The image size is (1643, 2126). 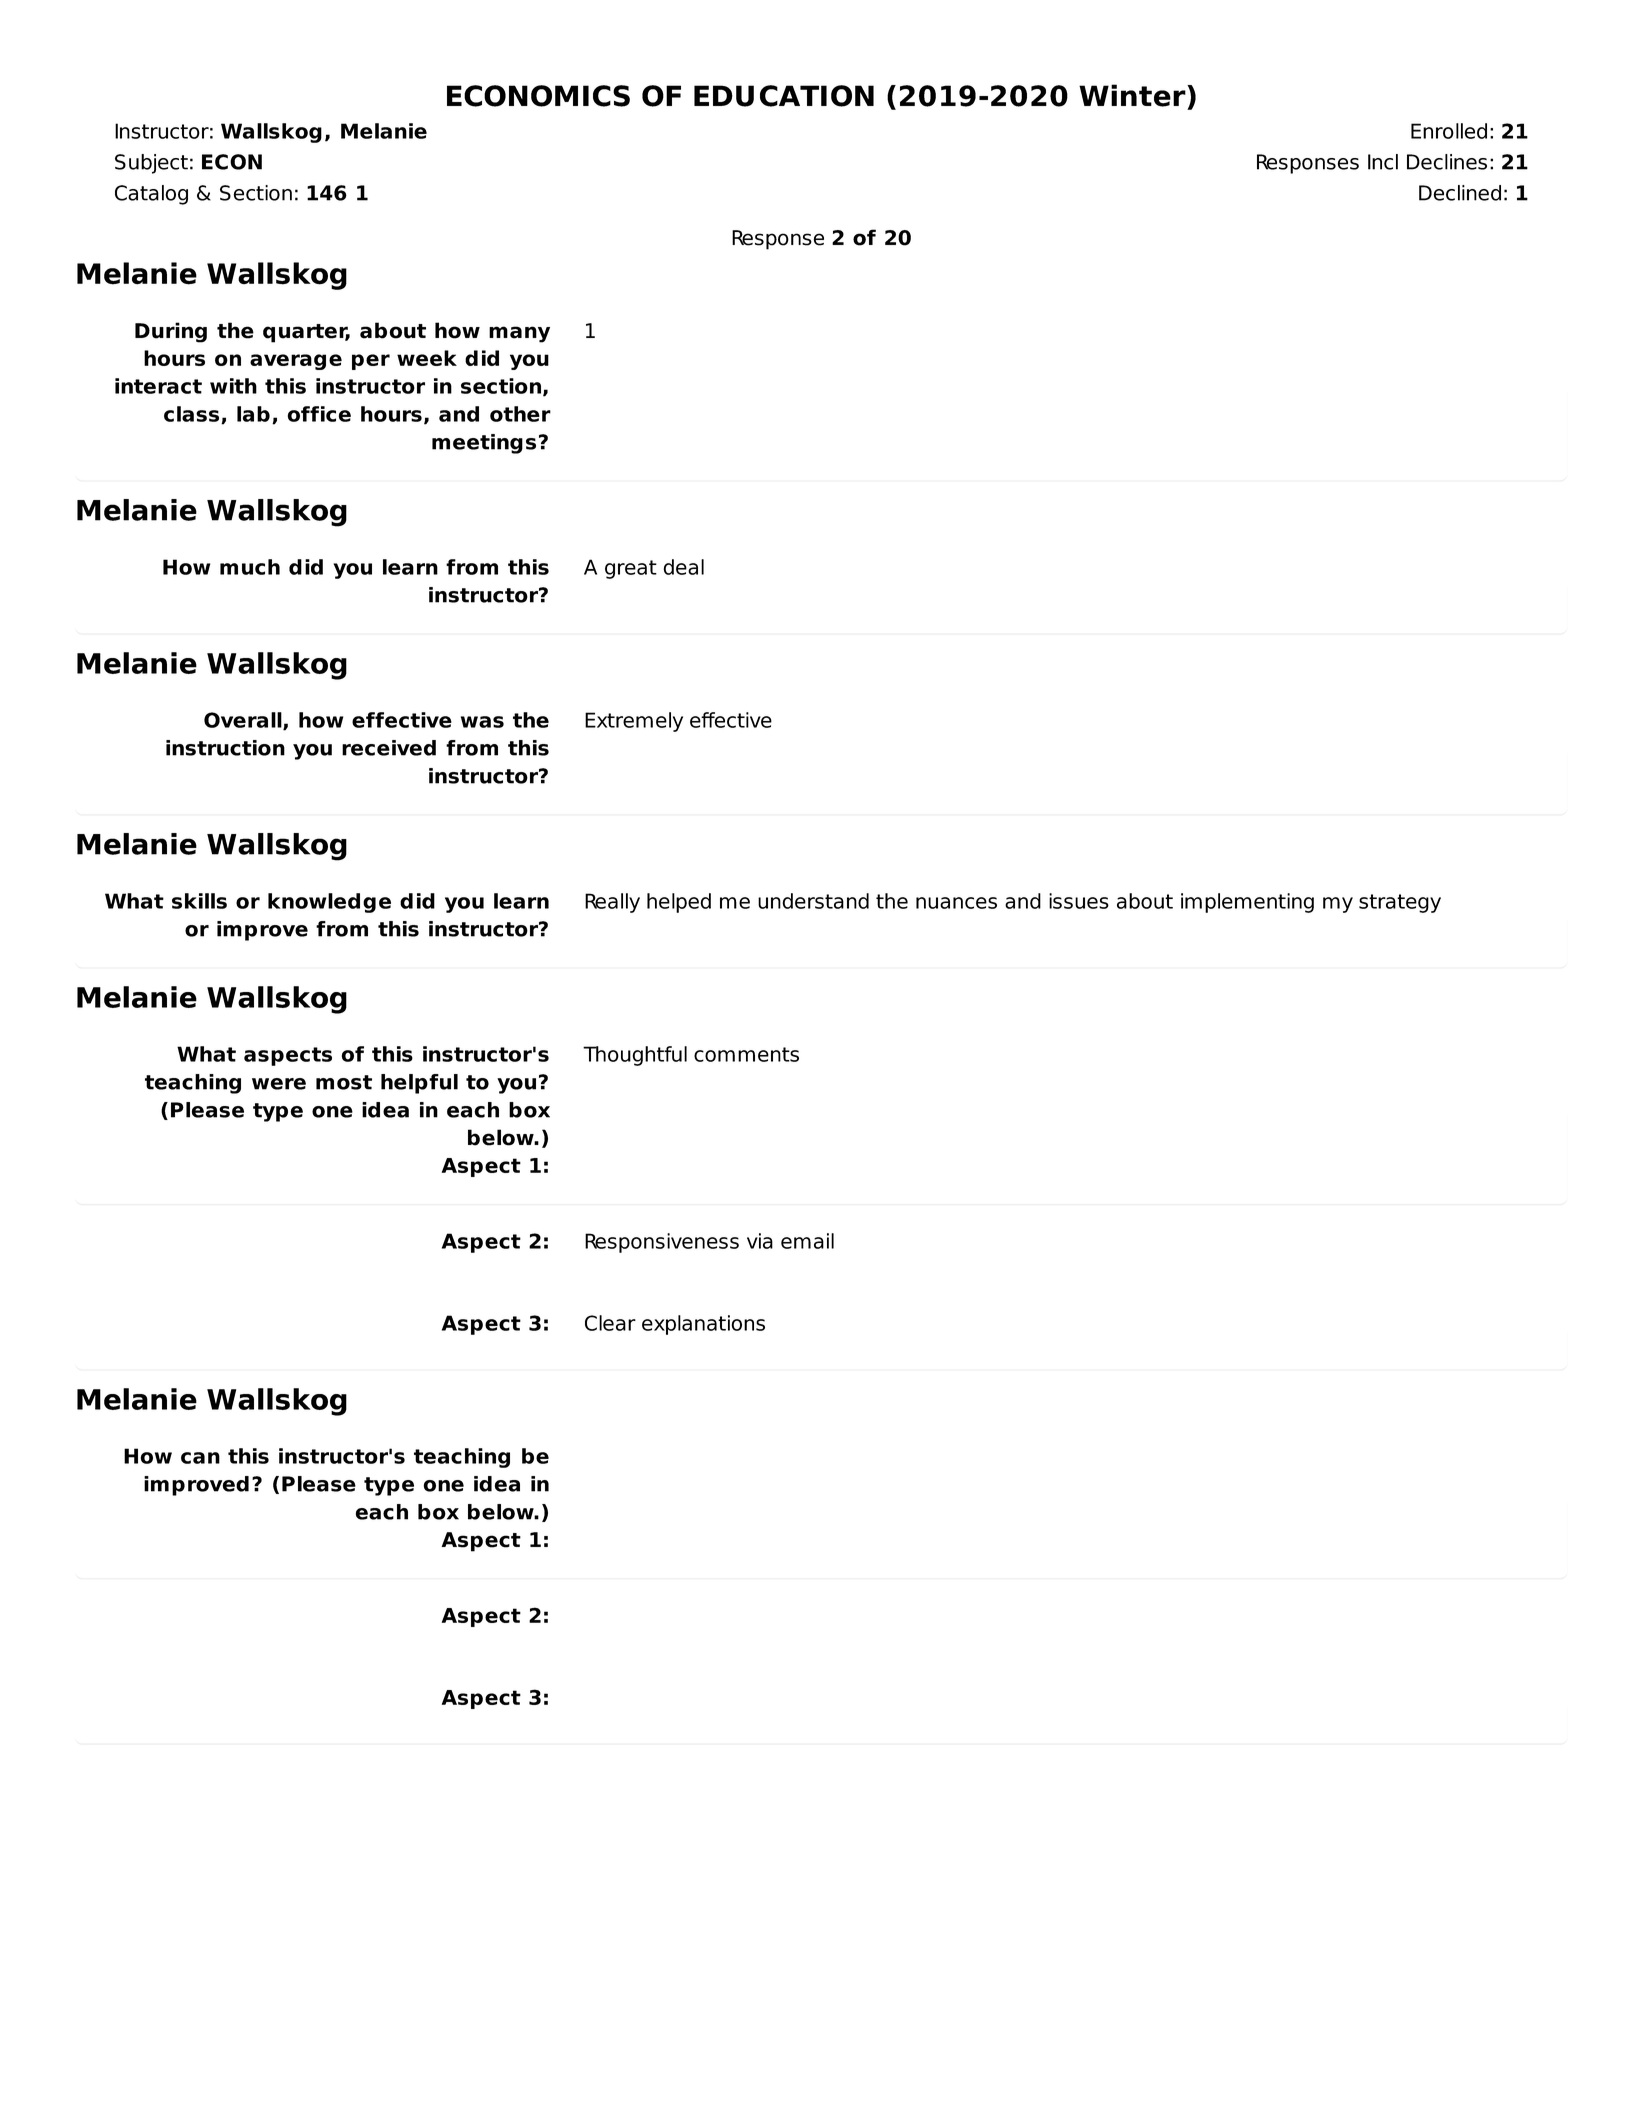 What do you see at coordinates (634, 722) in the screenshot?
I see `Extremely` at bounding box center [634, 722].
